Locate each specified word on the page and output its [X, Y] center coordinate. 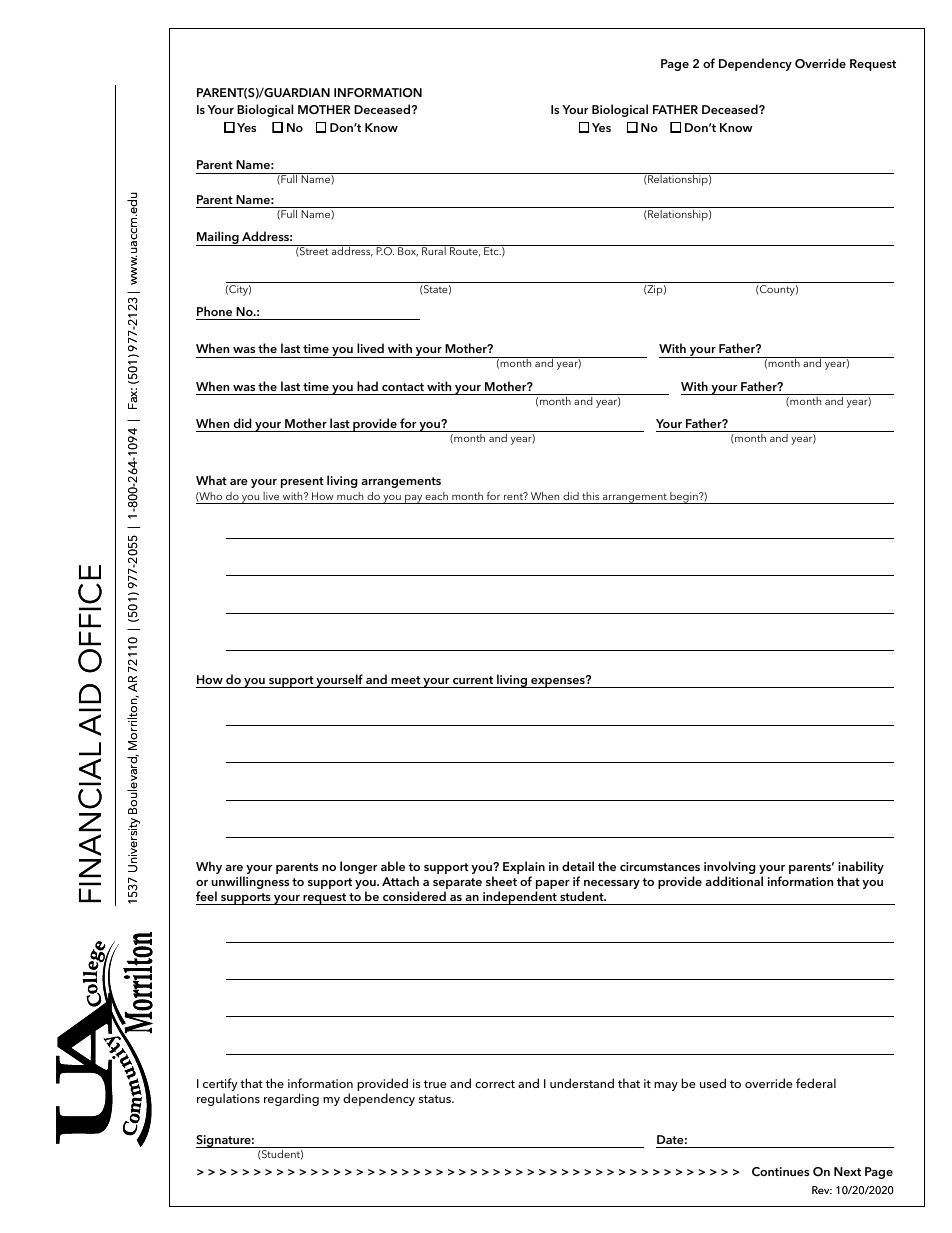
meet [406, 680]
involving [730, 869]
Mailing [218, 238]
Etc [492, 251]
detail [578, 866]
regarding [291, 1099]
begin [684, 498]
